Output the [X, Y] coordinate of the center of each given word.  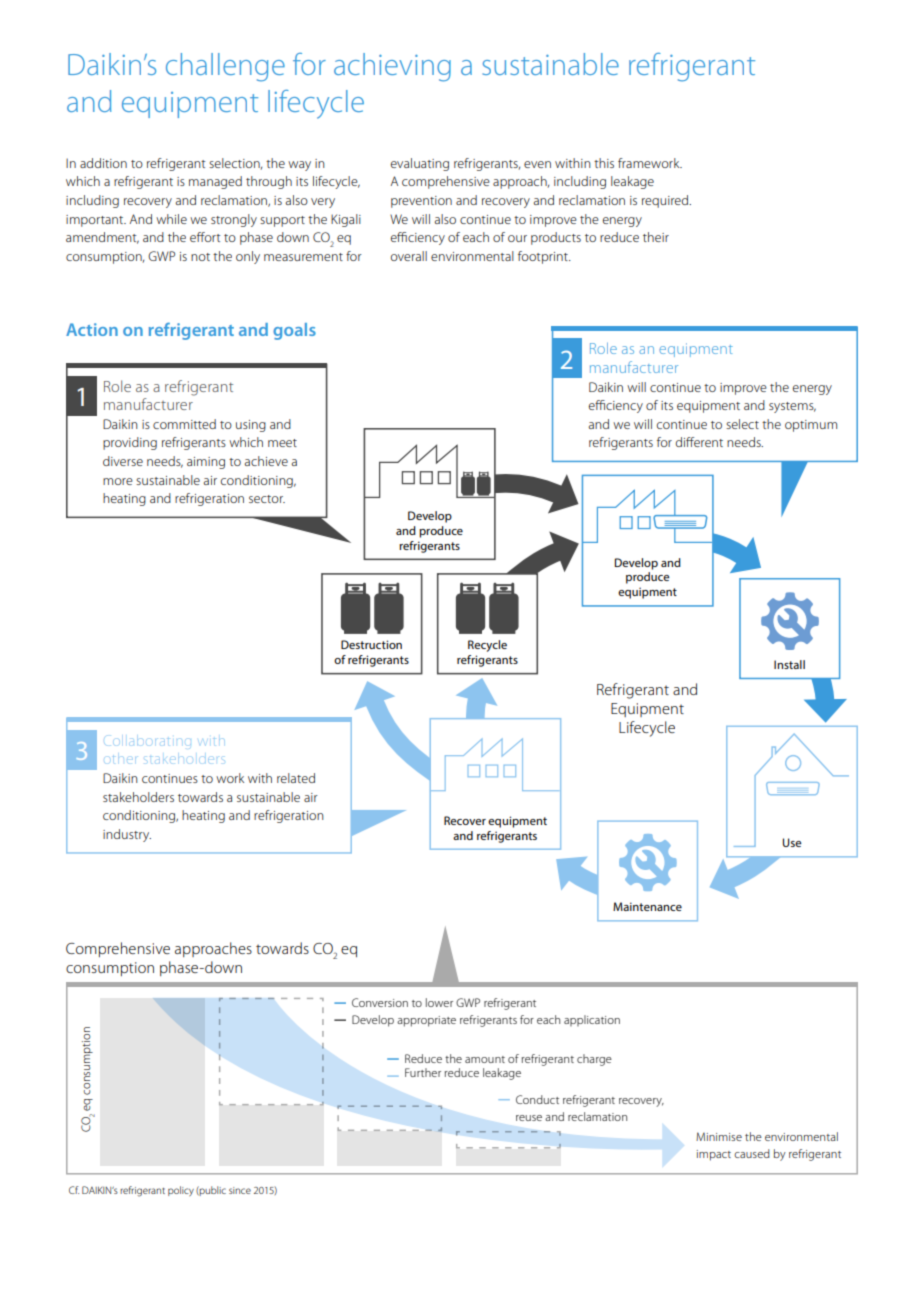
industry [127, 835]
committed [184, 424]
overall [409, 256]
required [666, 201]
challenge [225, 67]
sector [267, 499]
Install [789, 664]
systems [792, 407]
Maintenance [647, 906]
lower [439, 1002]
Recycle [487, 646]
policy [181, 1191]
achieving [392, 67]
